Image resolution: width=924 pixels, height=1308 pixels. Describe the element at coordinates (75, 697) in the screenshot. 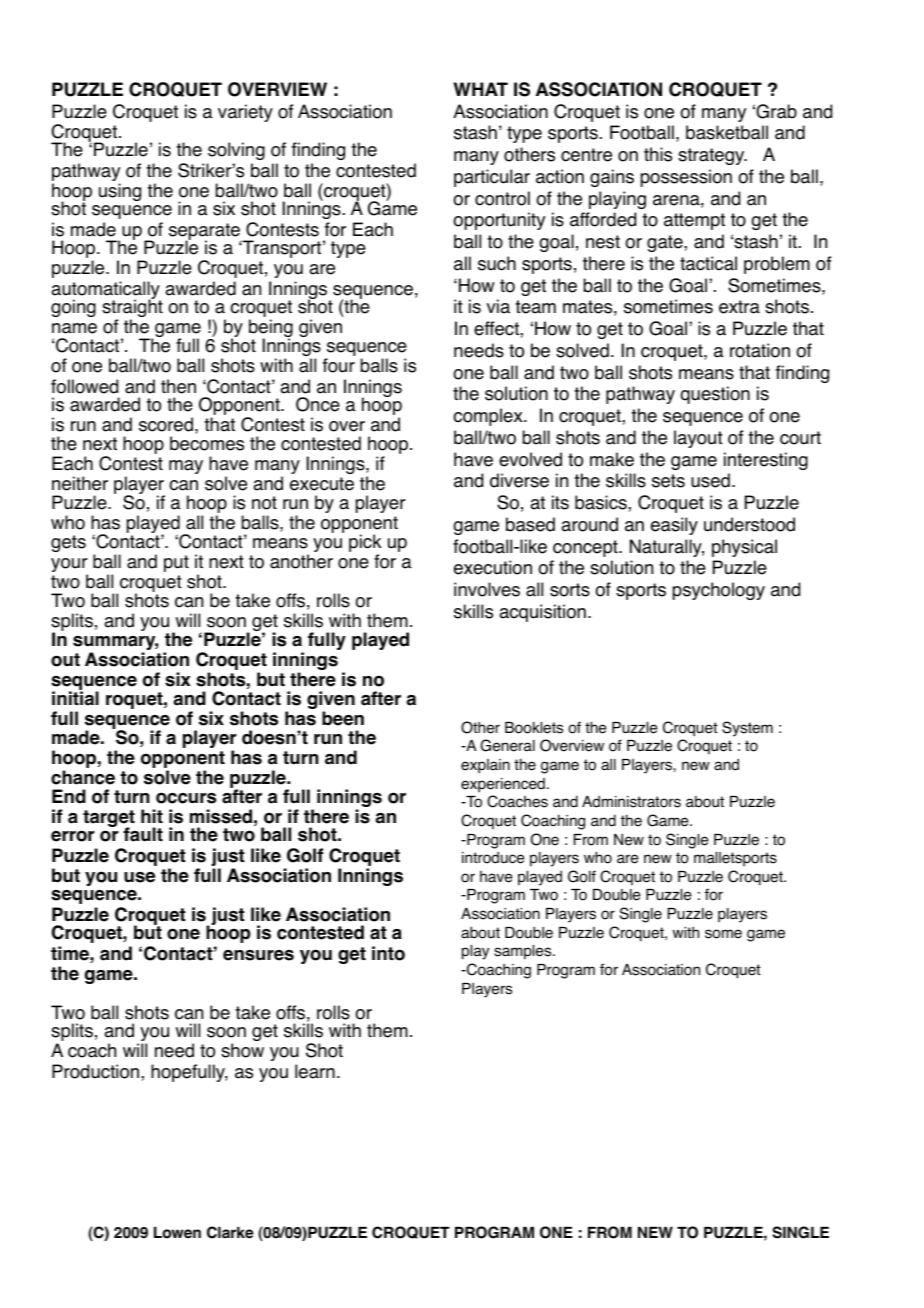

I see `initial` at that location.
